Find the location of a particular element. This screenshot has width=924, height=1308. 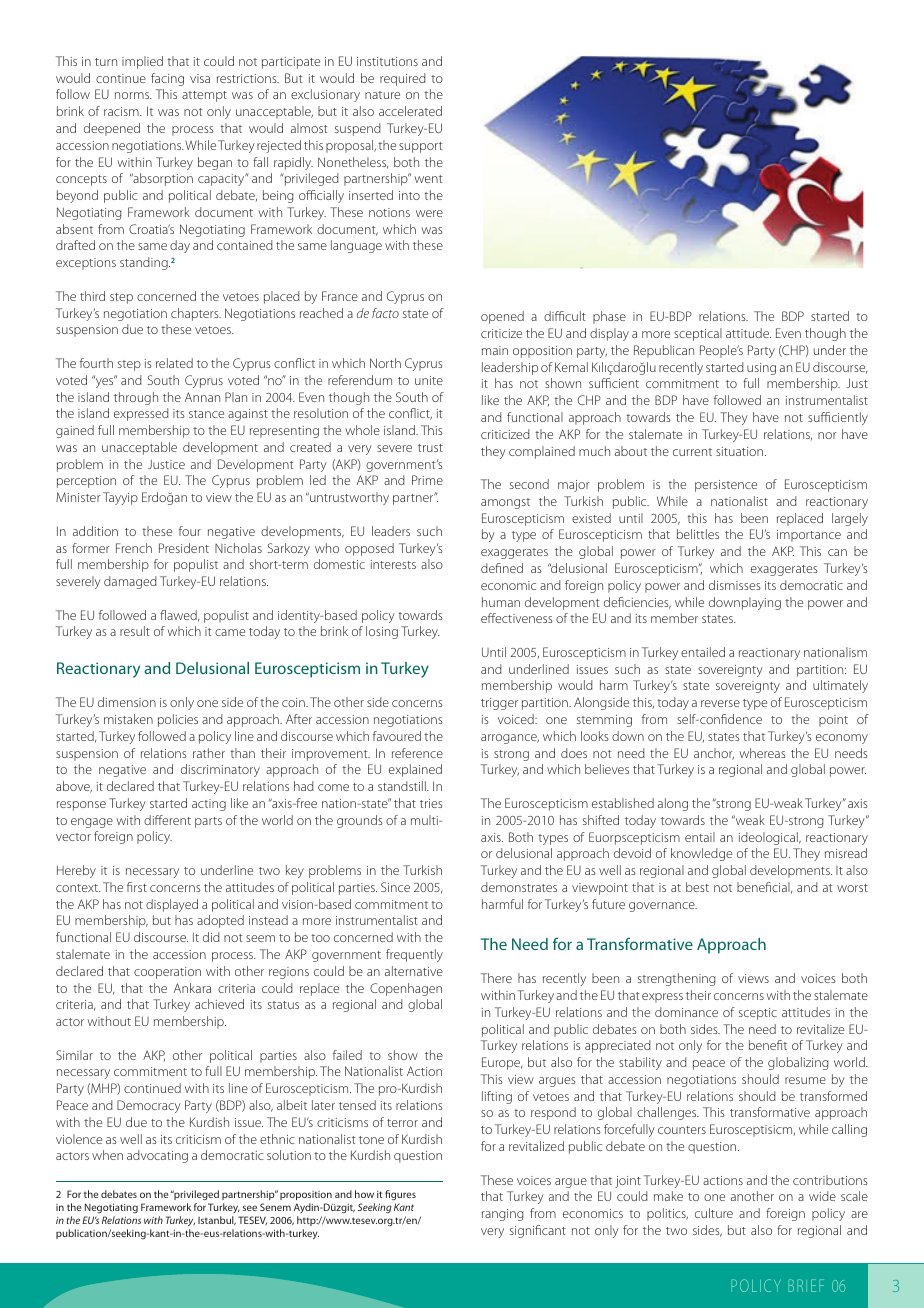

facing is located at coordinates (167, 79).
